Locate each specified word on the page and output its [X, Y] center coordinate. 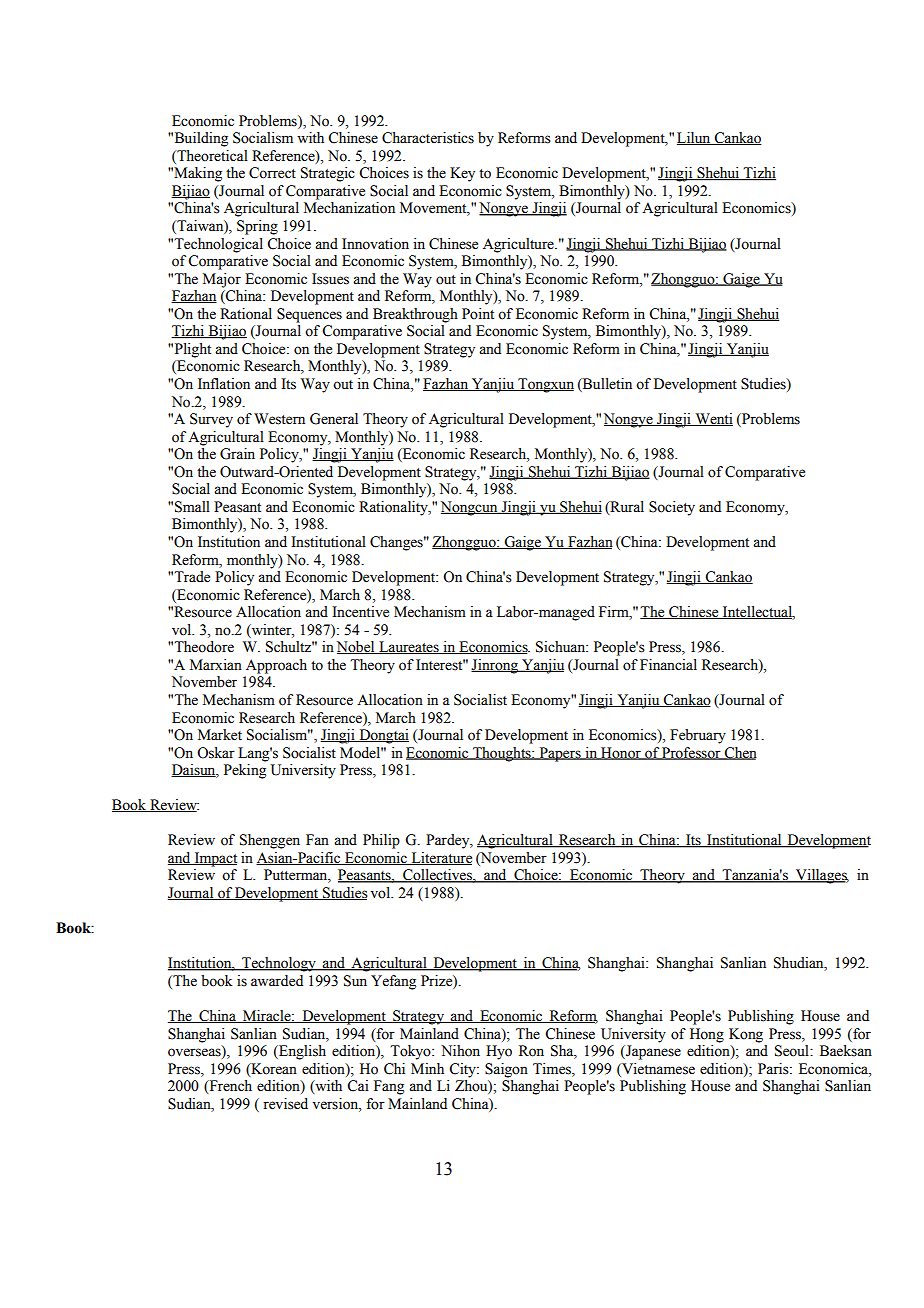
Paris [774, 1069]
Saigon [506, 1070]
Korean [273, 1069]
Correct [272, 173]
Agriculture [519, 245]
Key [462, 174]
